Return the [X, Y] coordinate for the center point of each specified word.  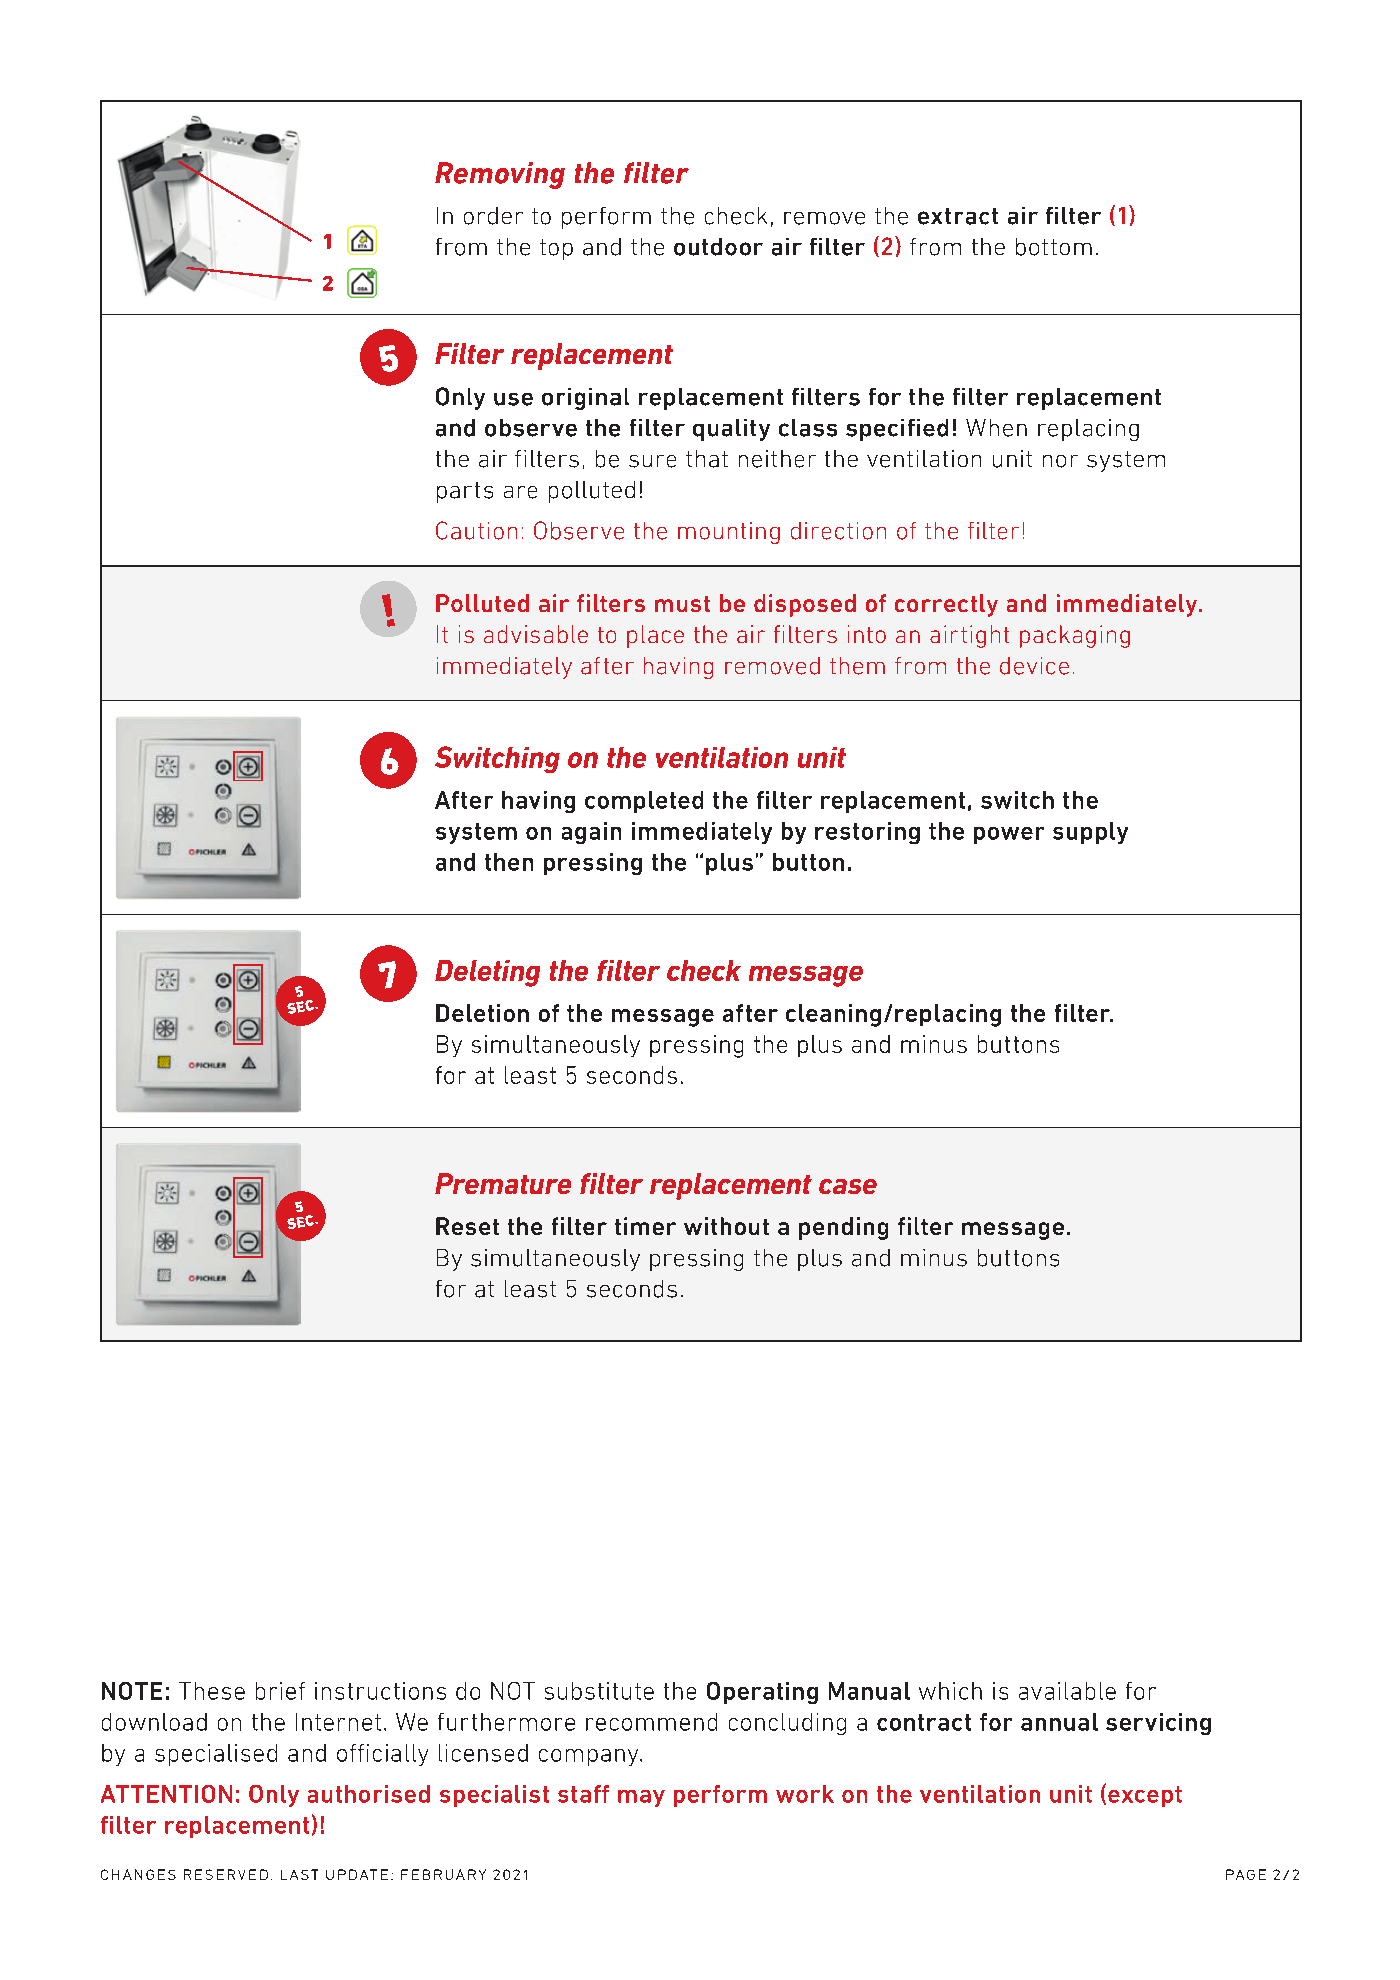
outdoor [718, 247]
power [1009, 835]
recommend [651, 1722]
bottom [1054, 247]
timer [645, 1226]
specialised [216, 1755]
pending [843, 1228]
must [682, 604]
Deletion [482, 1013]
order [493, 216]
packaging [1075, 636]
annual [1059, 1722]
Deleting [487, 973]
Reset [467, 1226]
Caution [476, 530]
